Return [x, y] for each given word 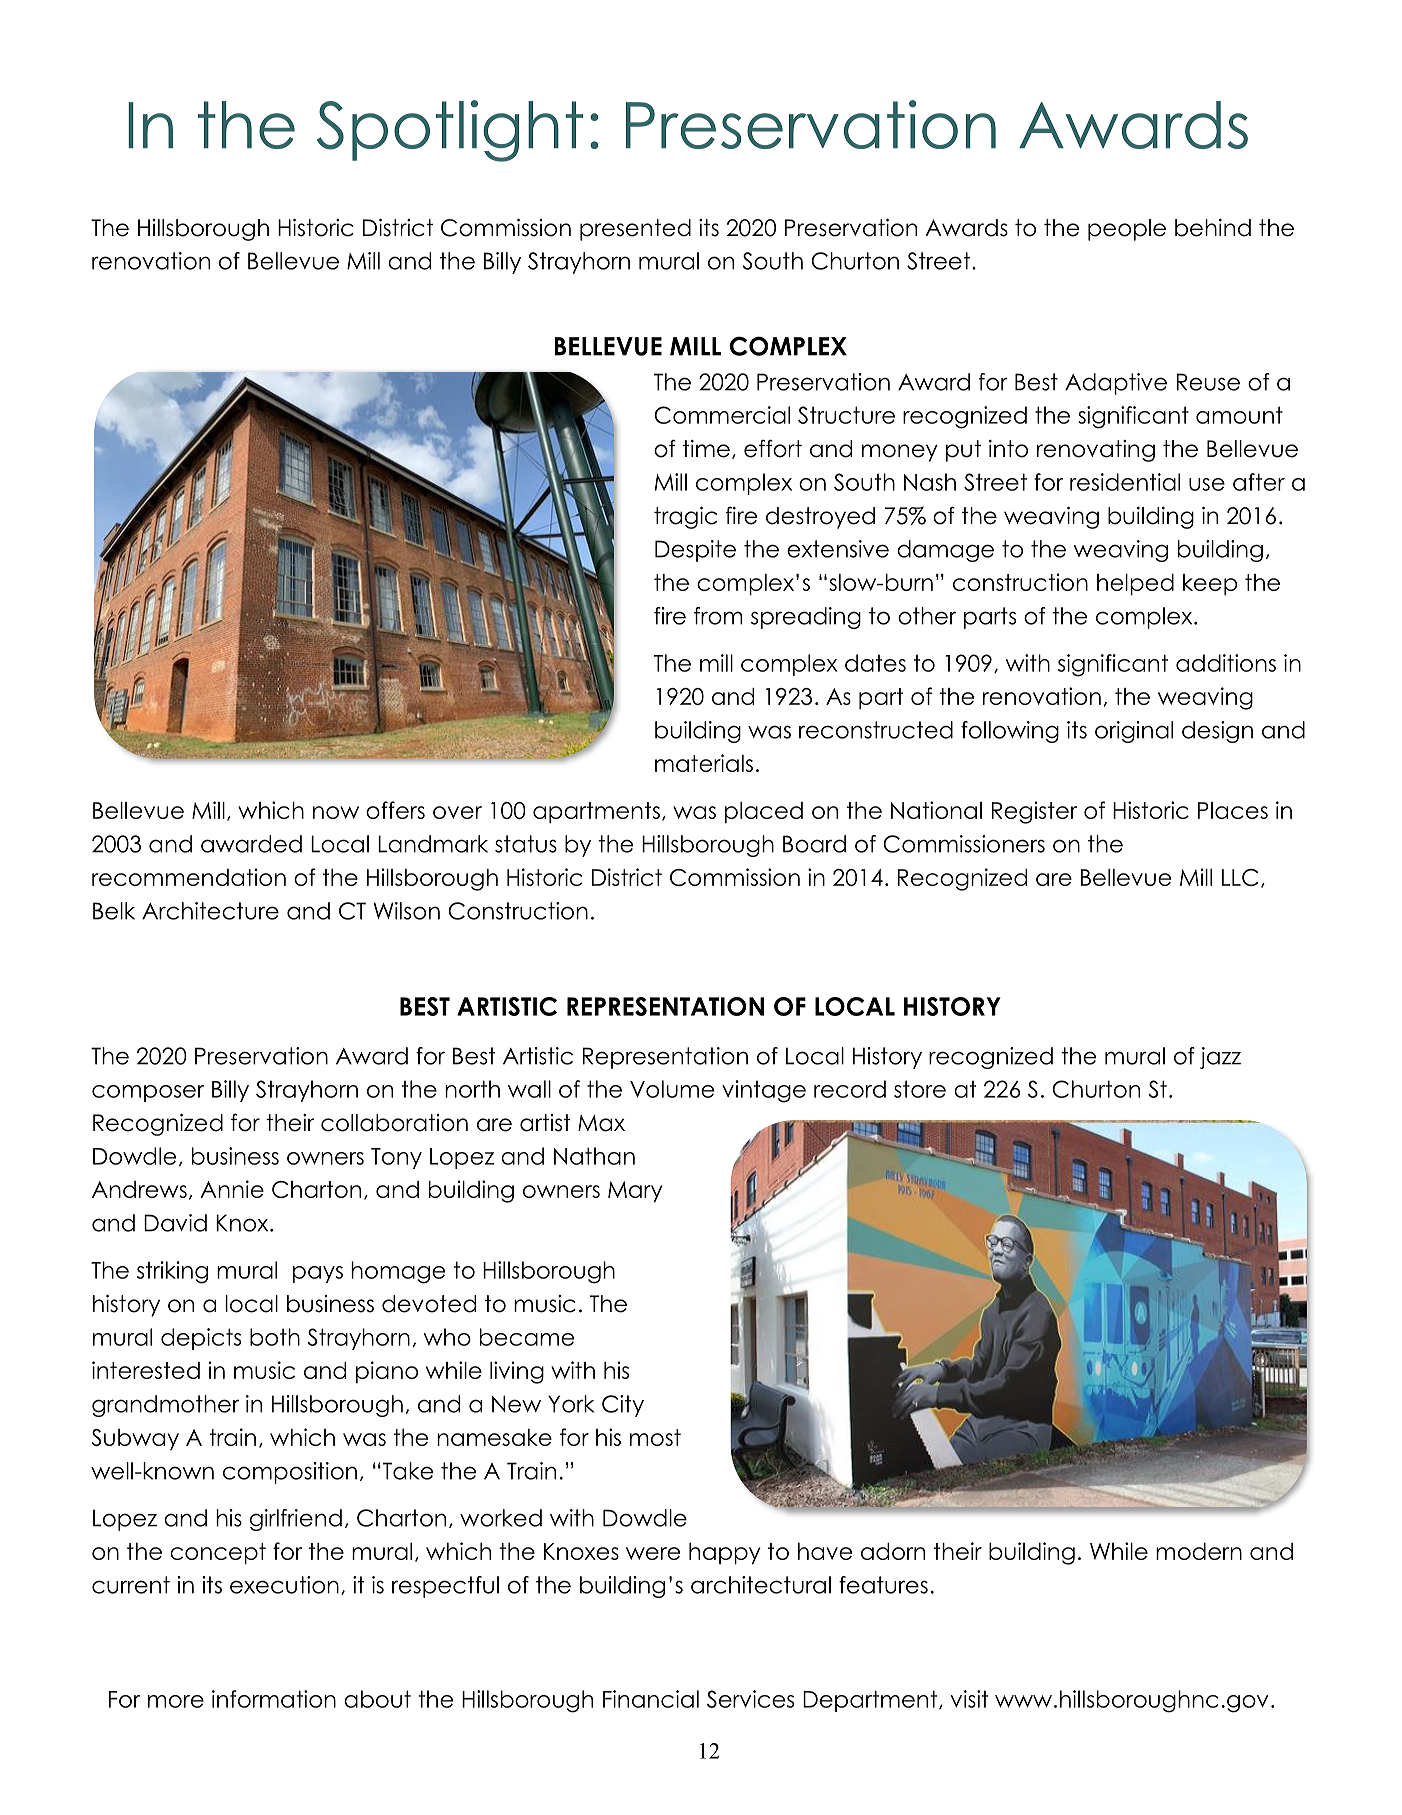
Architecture [210, 911]
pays [318, 1274]
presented [635, 230]
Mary [635, 1192]
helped [1135, 585]
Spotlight [450, 131]
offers [395, 810]
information [274, 1699]
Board [814, 844]
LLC [1240, 877]
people [1127, 230]
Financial [651, 1699]
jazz [1220, 1058]
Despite [695, 551]
